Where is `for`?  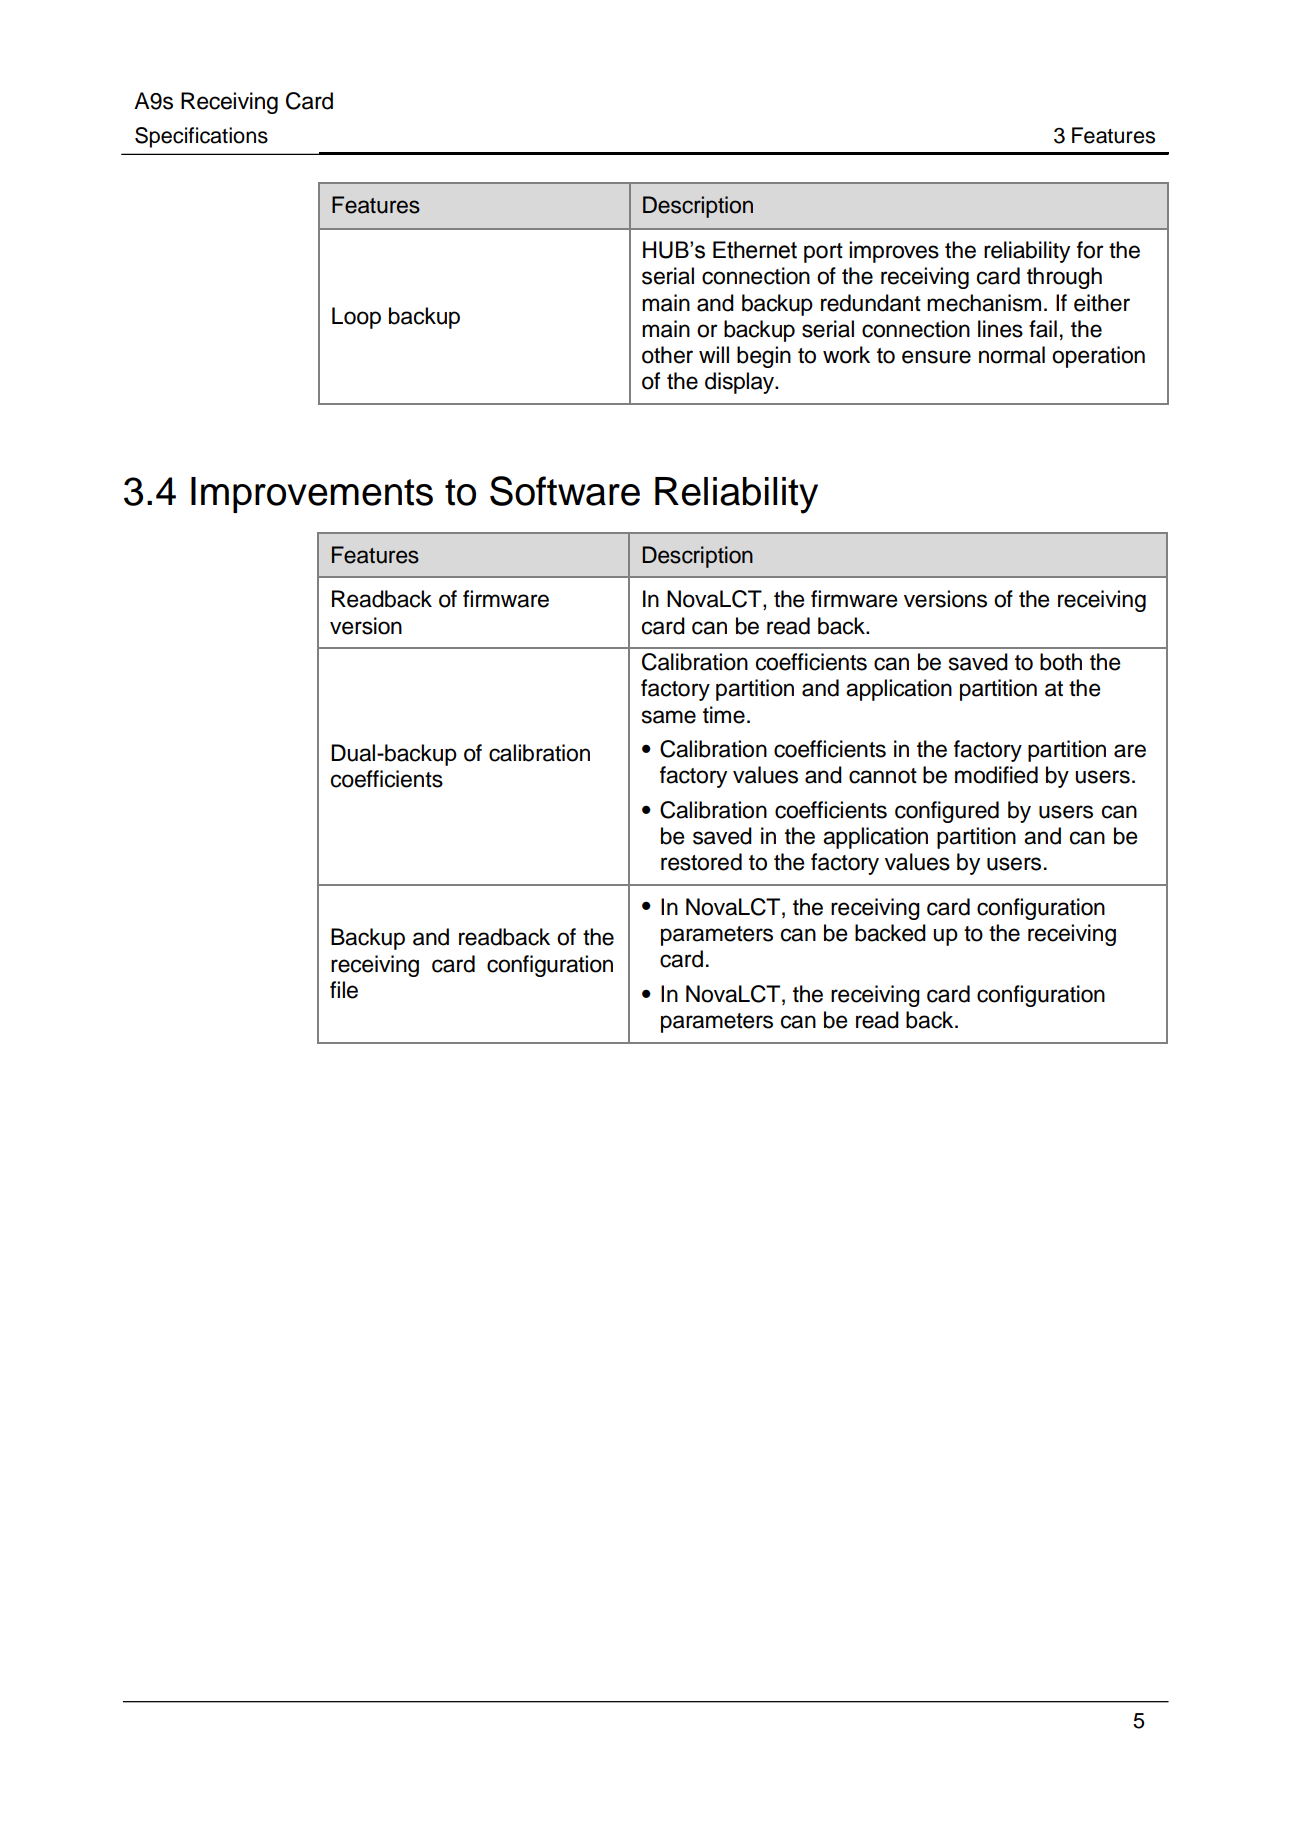 for is located at coordinates (1090, 250).
